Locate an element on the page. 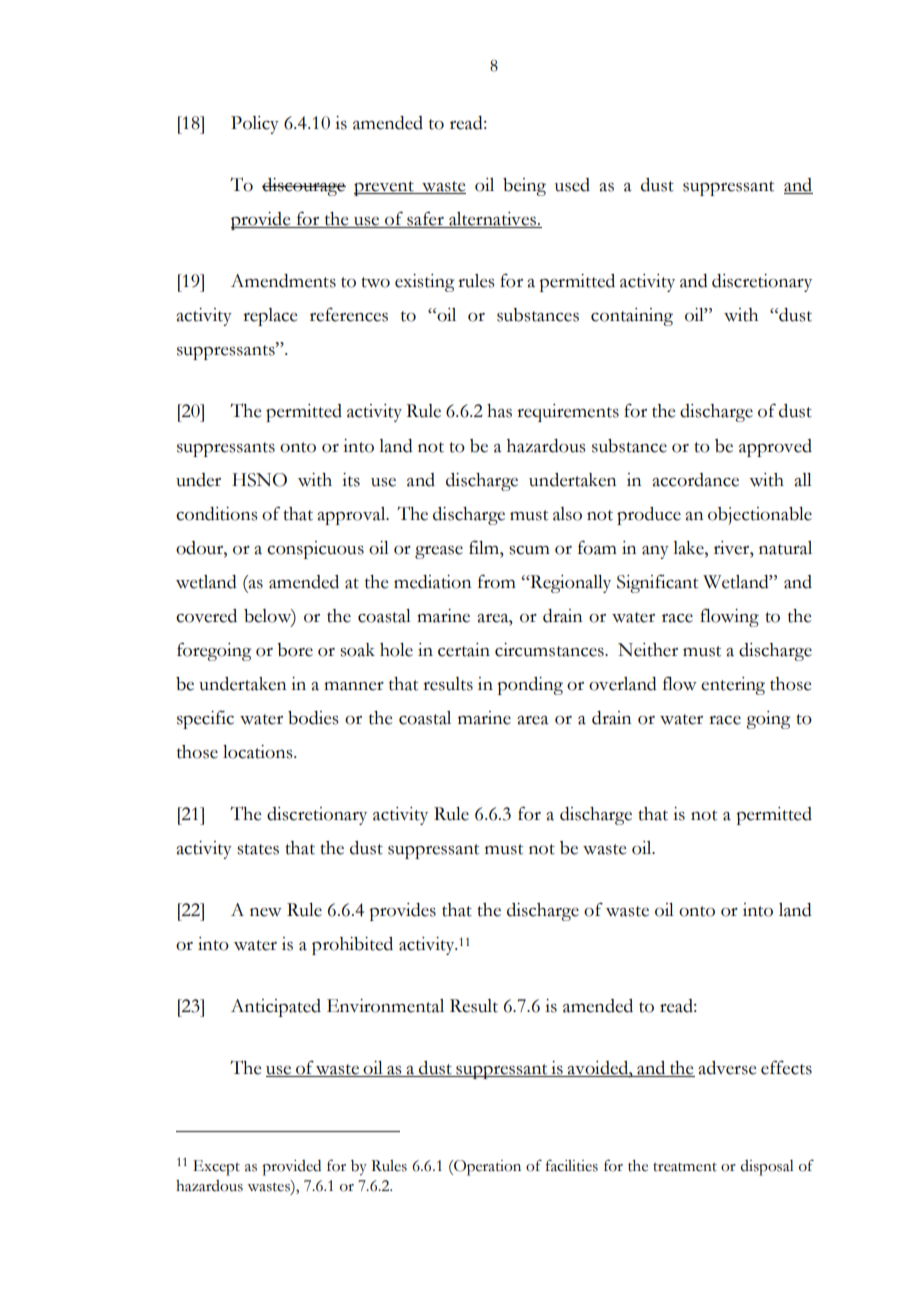 The width and height of the page is (924, 1307). used is located at coordinates (572, 185).
